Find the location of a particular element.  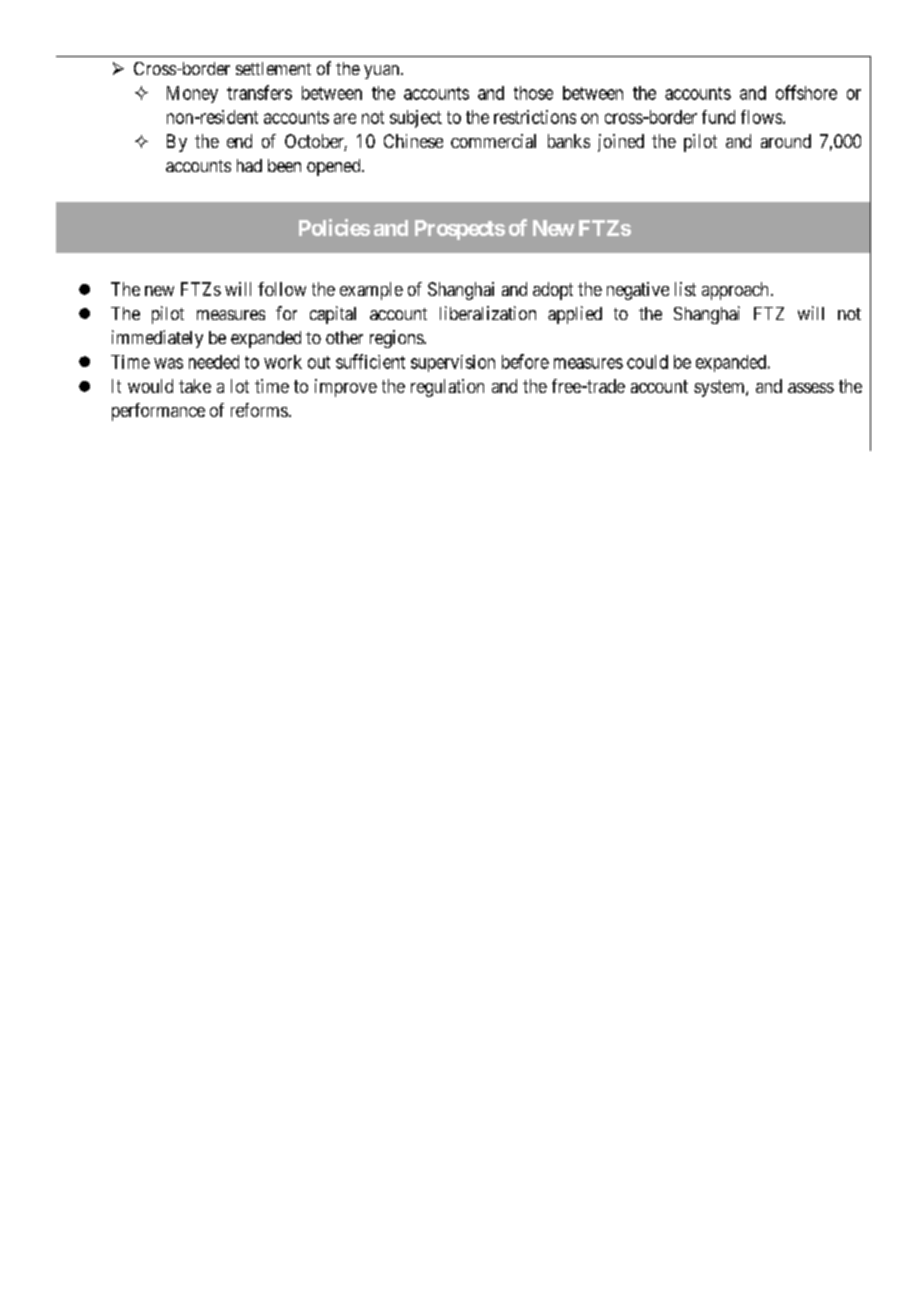

regulation is located at coordinates (447, 388).
